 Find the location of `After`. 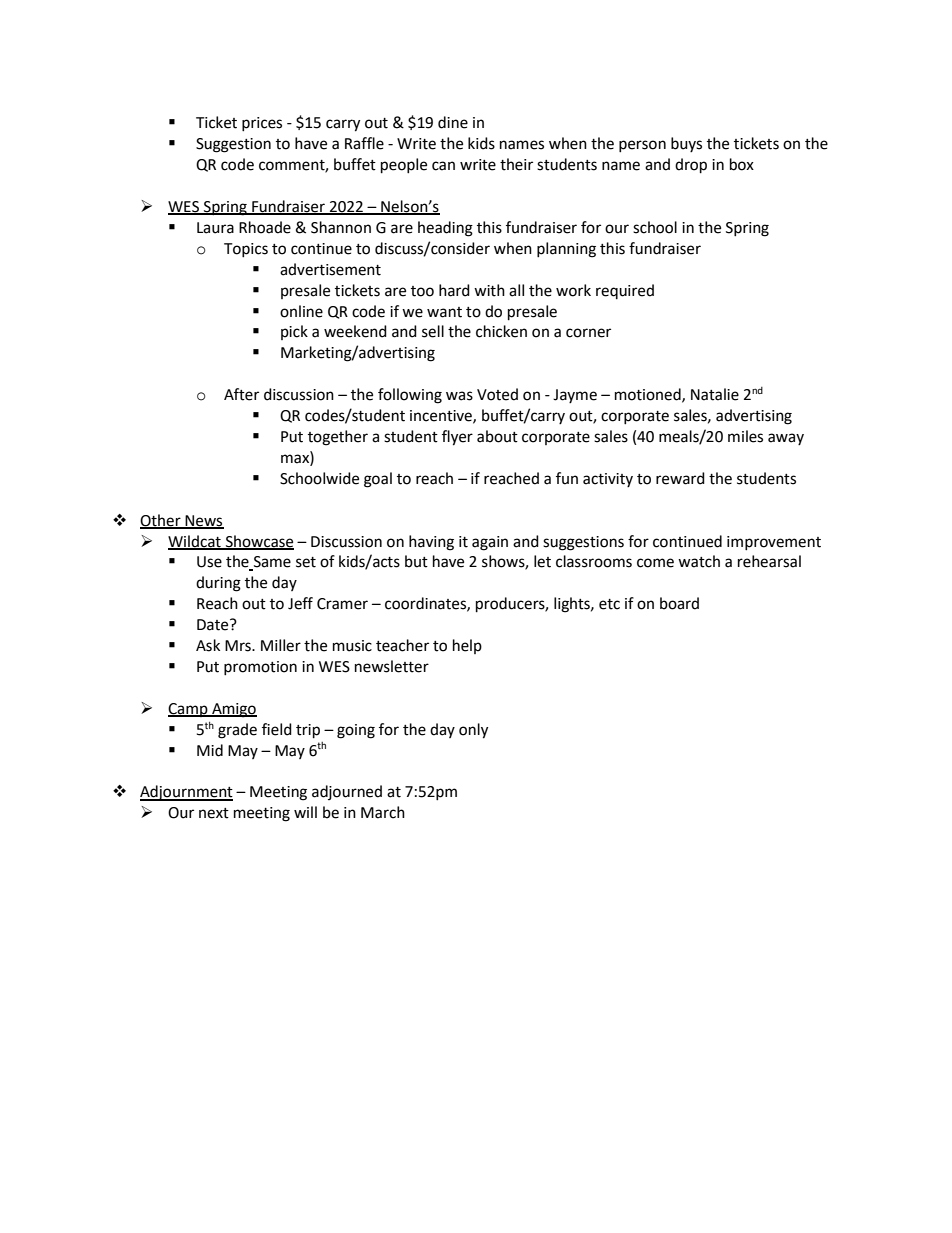

After is located at coordinates (241, 394).
